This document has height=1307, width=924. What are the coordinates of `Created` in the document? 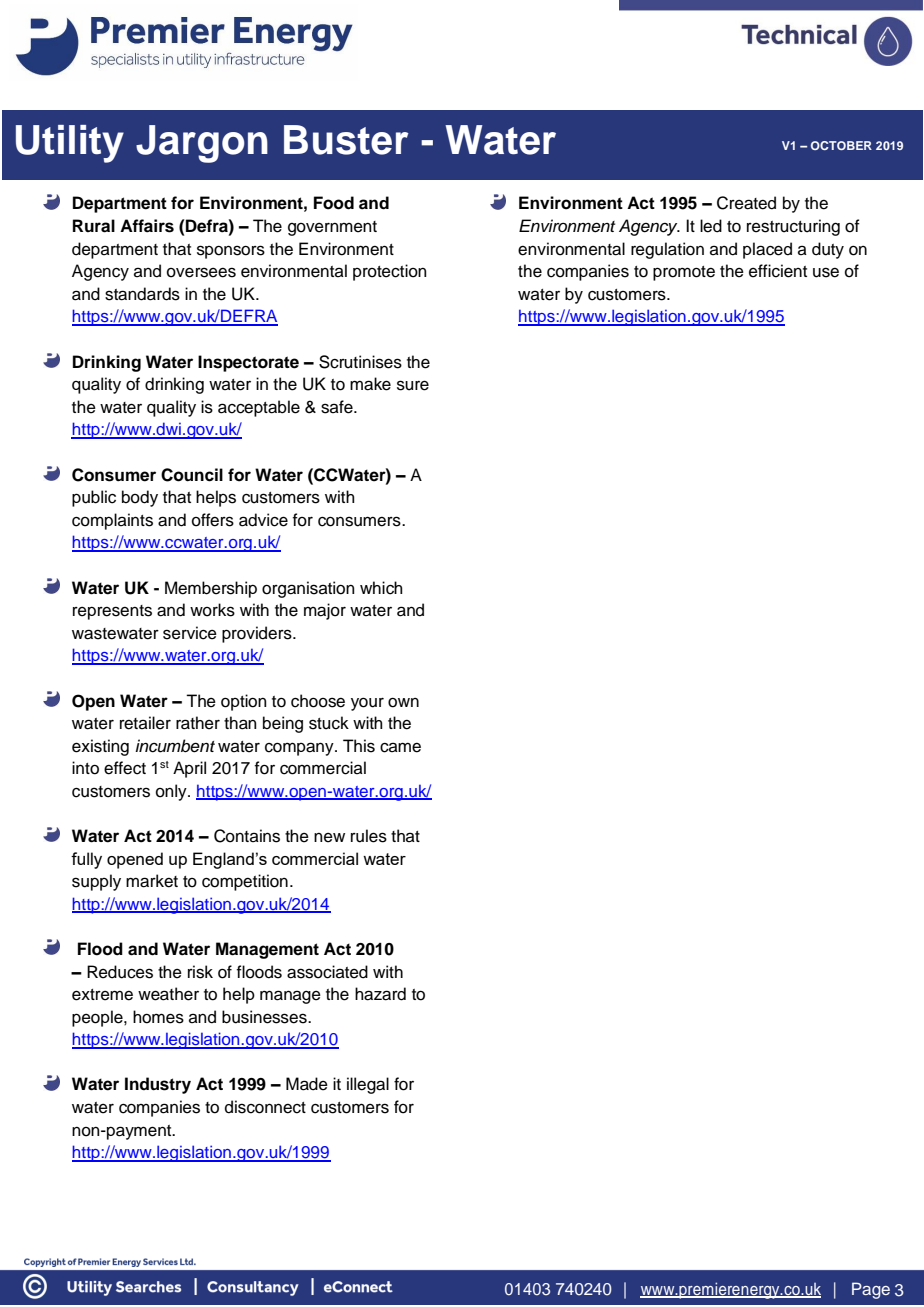 It's located at (746, 203).
